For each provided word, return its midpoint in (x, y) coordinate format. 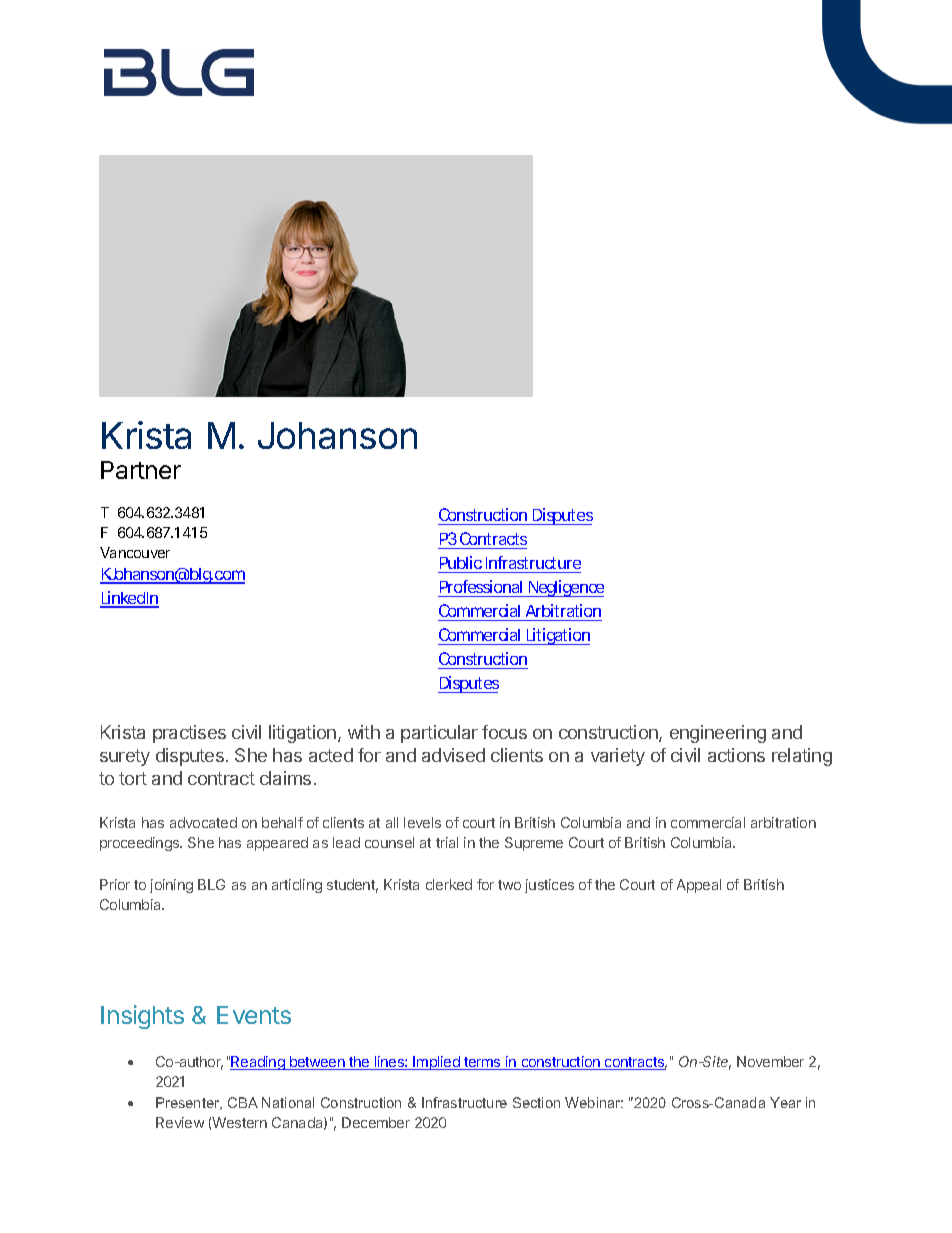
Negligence (565, 588)
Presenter (189, 1103)
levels (422, 822)
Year (785, 1102)
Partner (141, 470)
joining (171, 886)
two (509, 885)
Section (536, 1102)
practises (189, 734)
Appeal (699, 886)
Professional (481, 586)
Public (461, 562)
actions (736, 755)
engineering (718, 734)
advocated (203, 822)
